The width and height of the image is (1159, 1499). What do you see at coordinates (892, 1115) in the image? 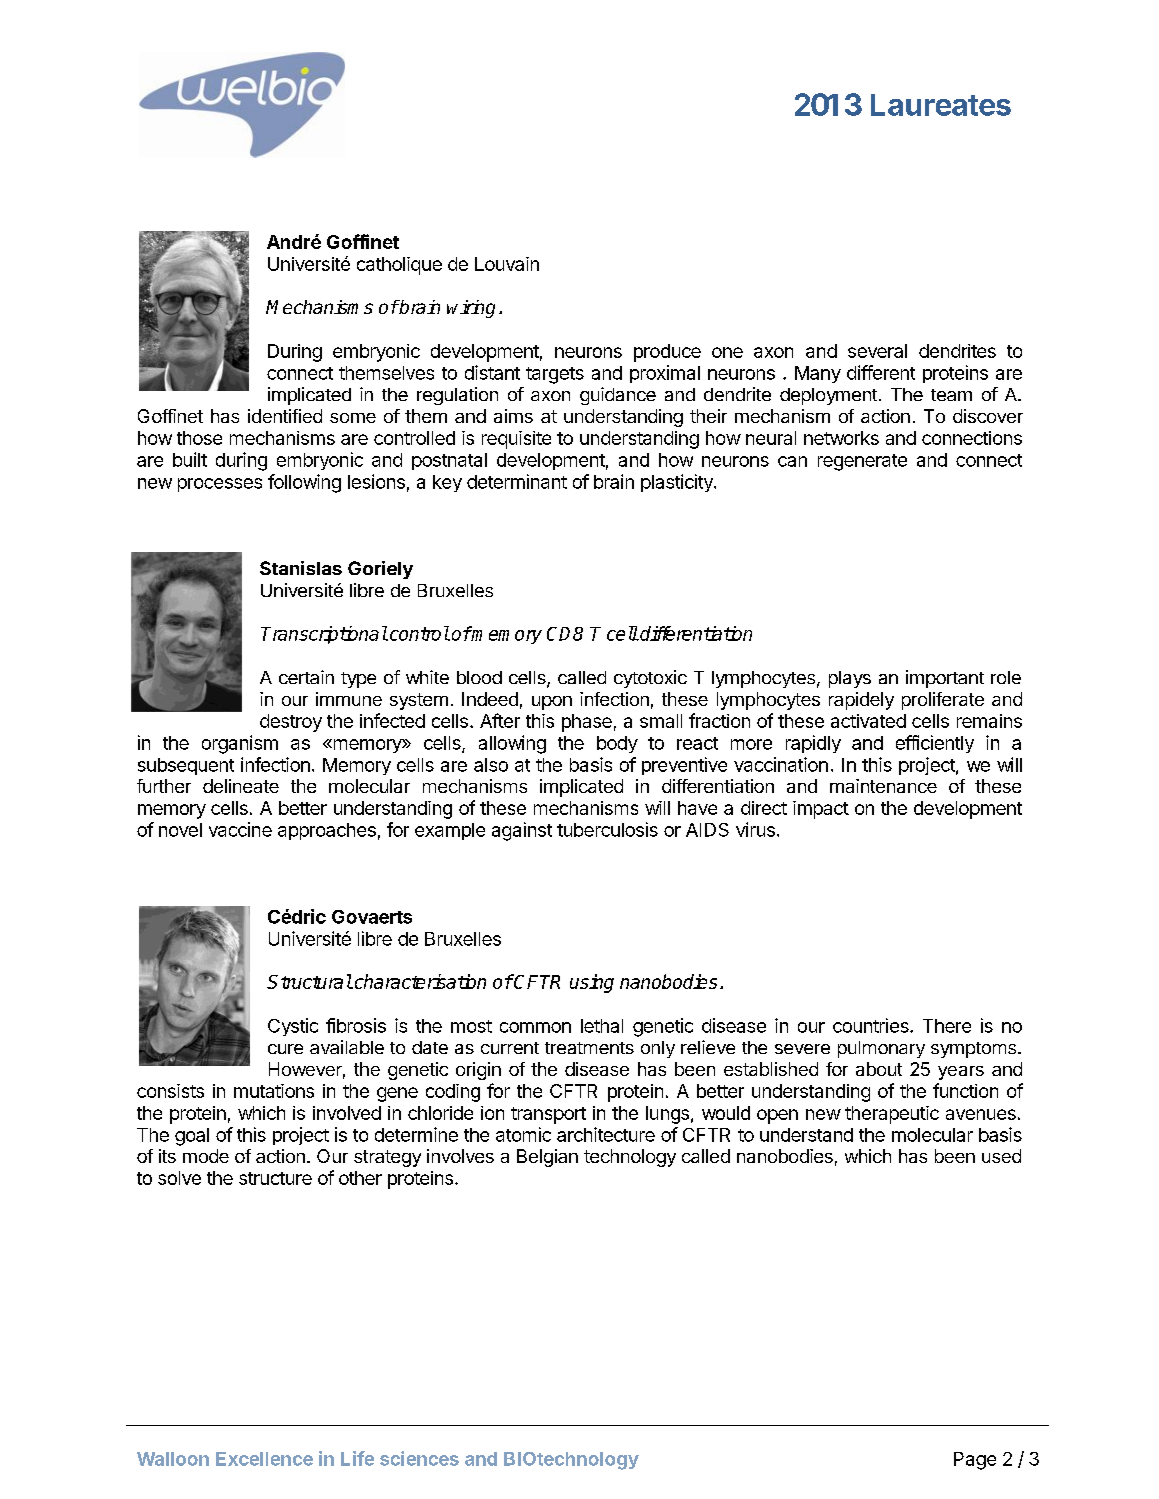
I see `therapeutic` at bounding box center [892, 1115].
